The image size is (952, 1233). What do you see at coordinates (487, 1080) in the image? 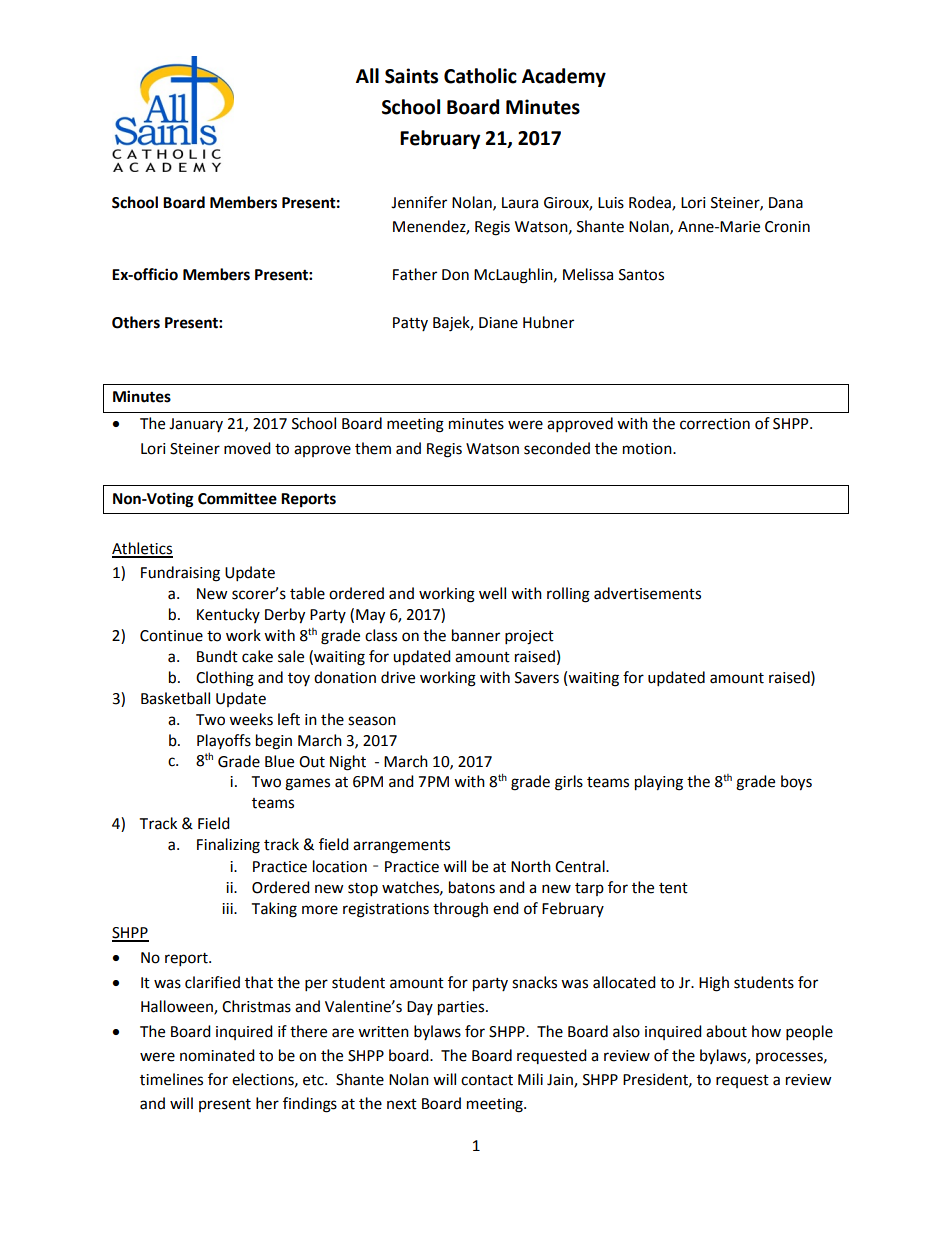
I see `contact` at bounding box center [487, 1080].
